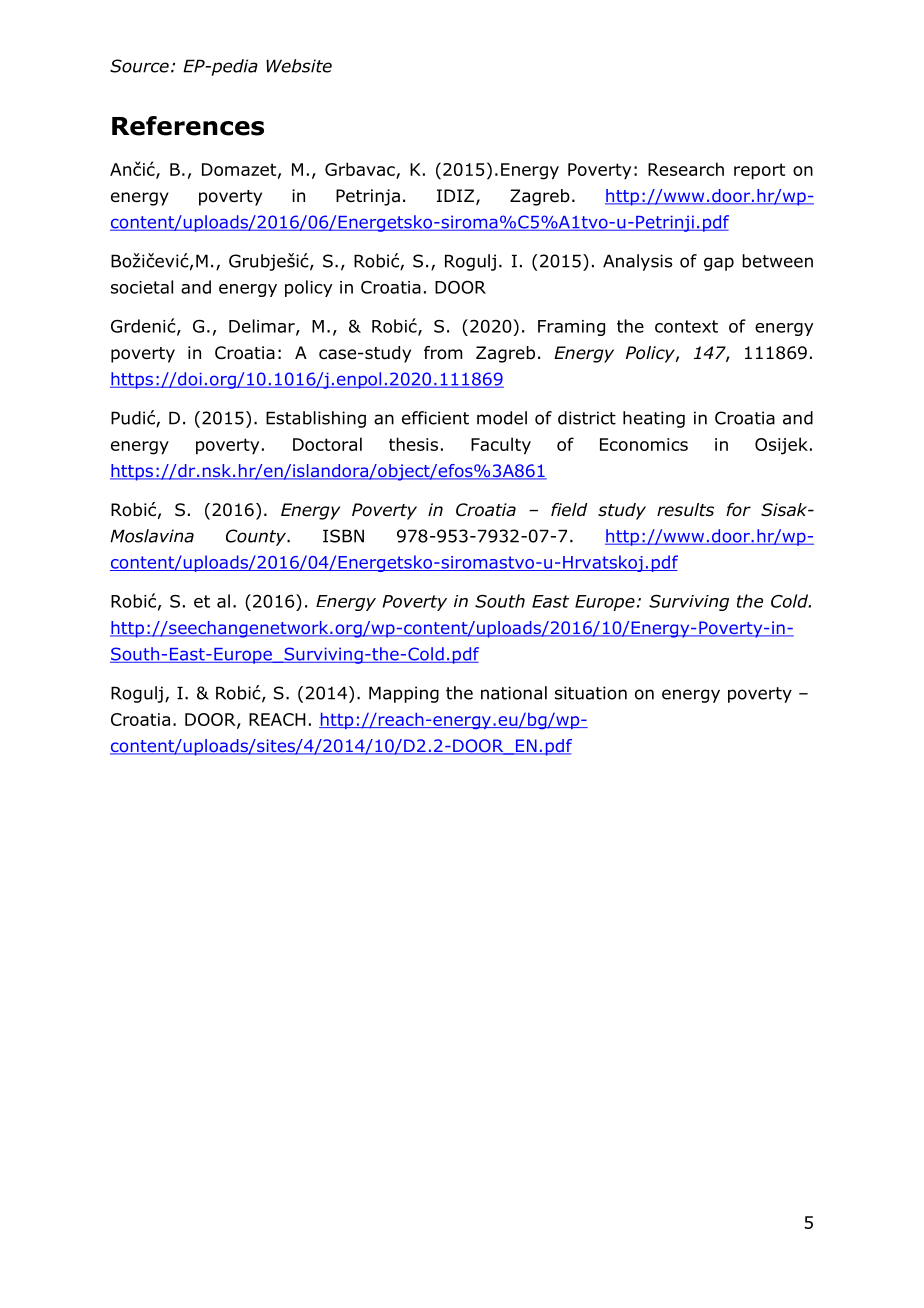 This document has width=924, height=1308. I want to click on Economics, so click(644, 444).
